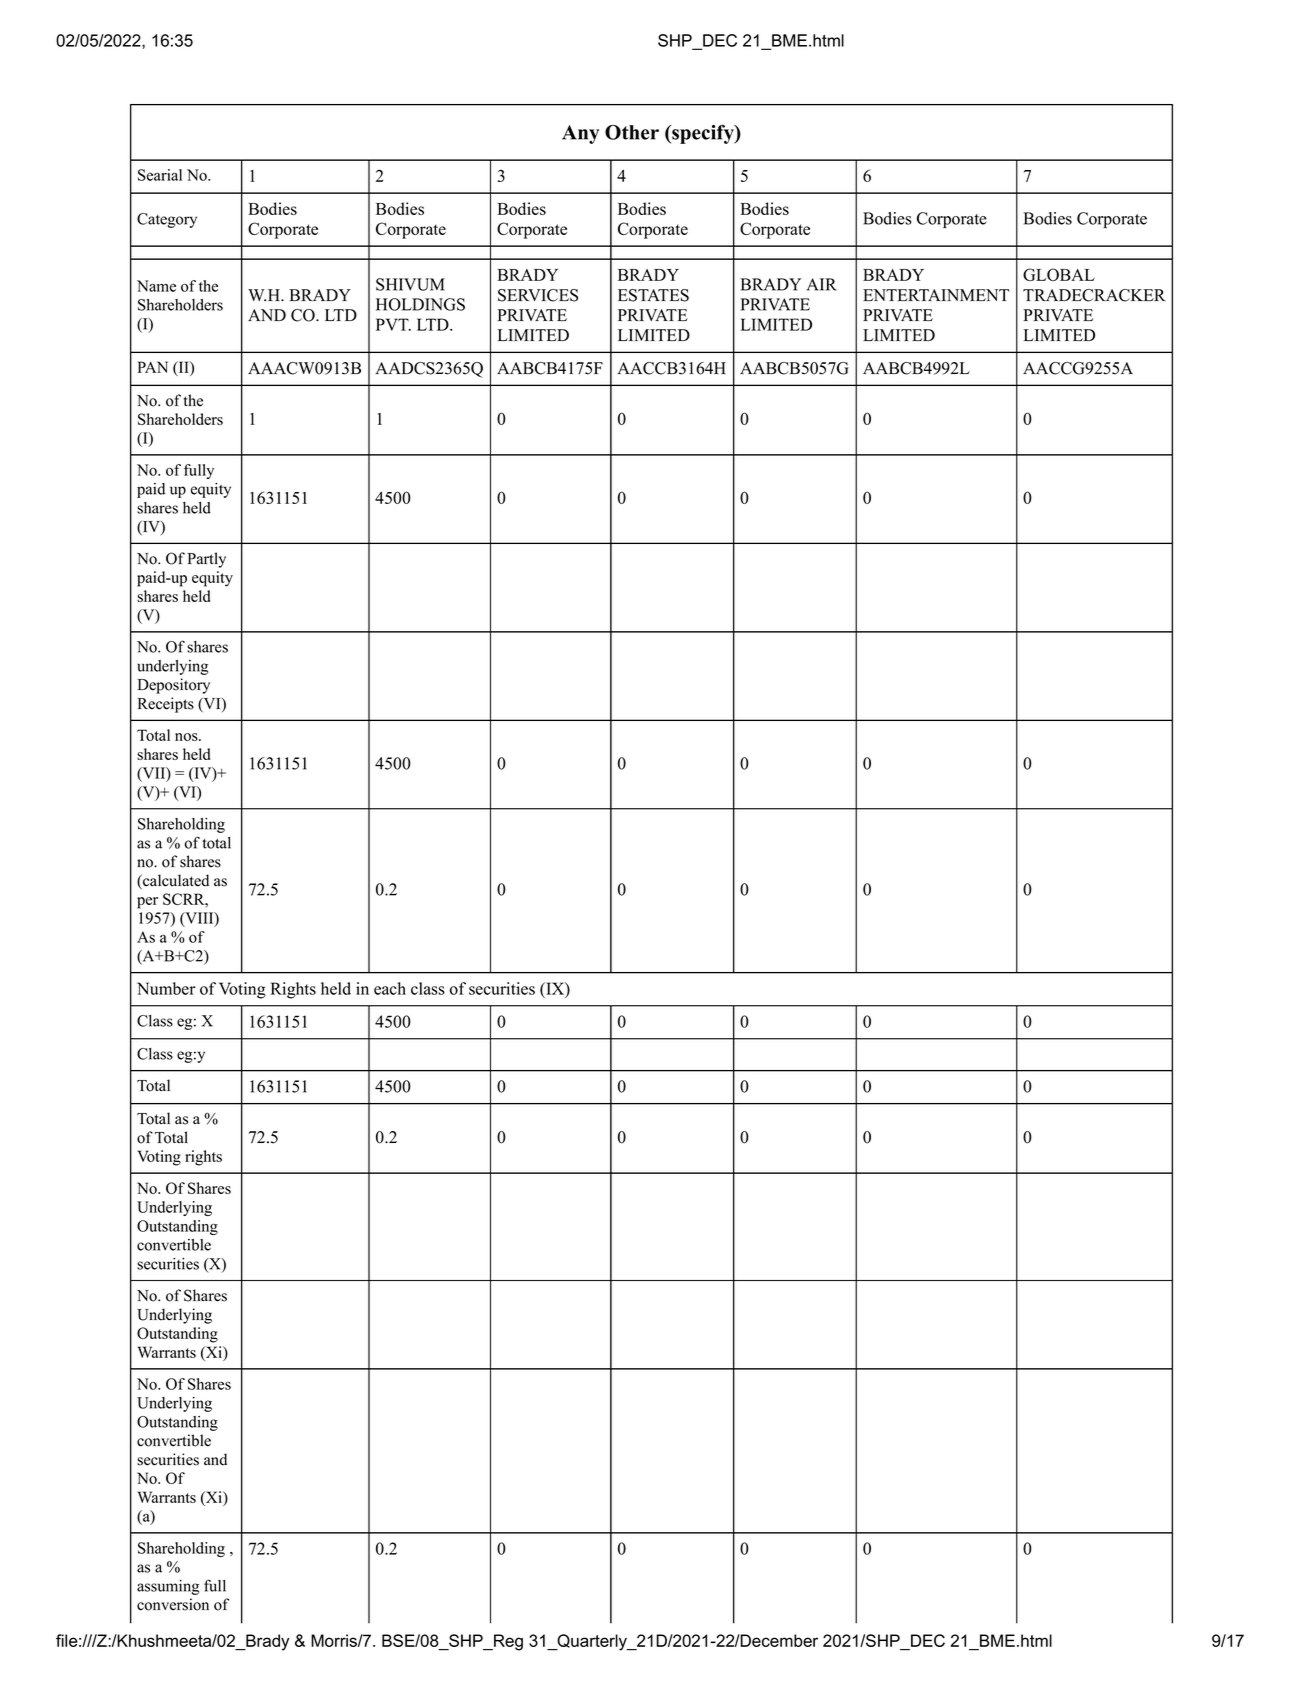 This document has height=1683, width=1301. What do you see at coordinates (580, 134) in the document?
I see `Any` at bounding box center [580, 134].
